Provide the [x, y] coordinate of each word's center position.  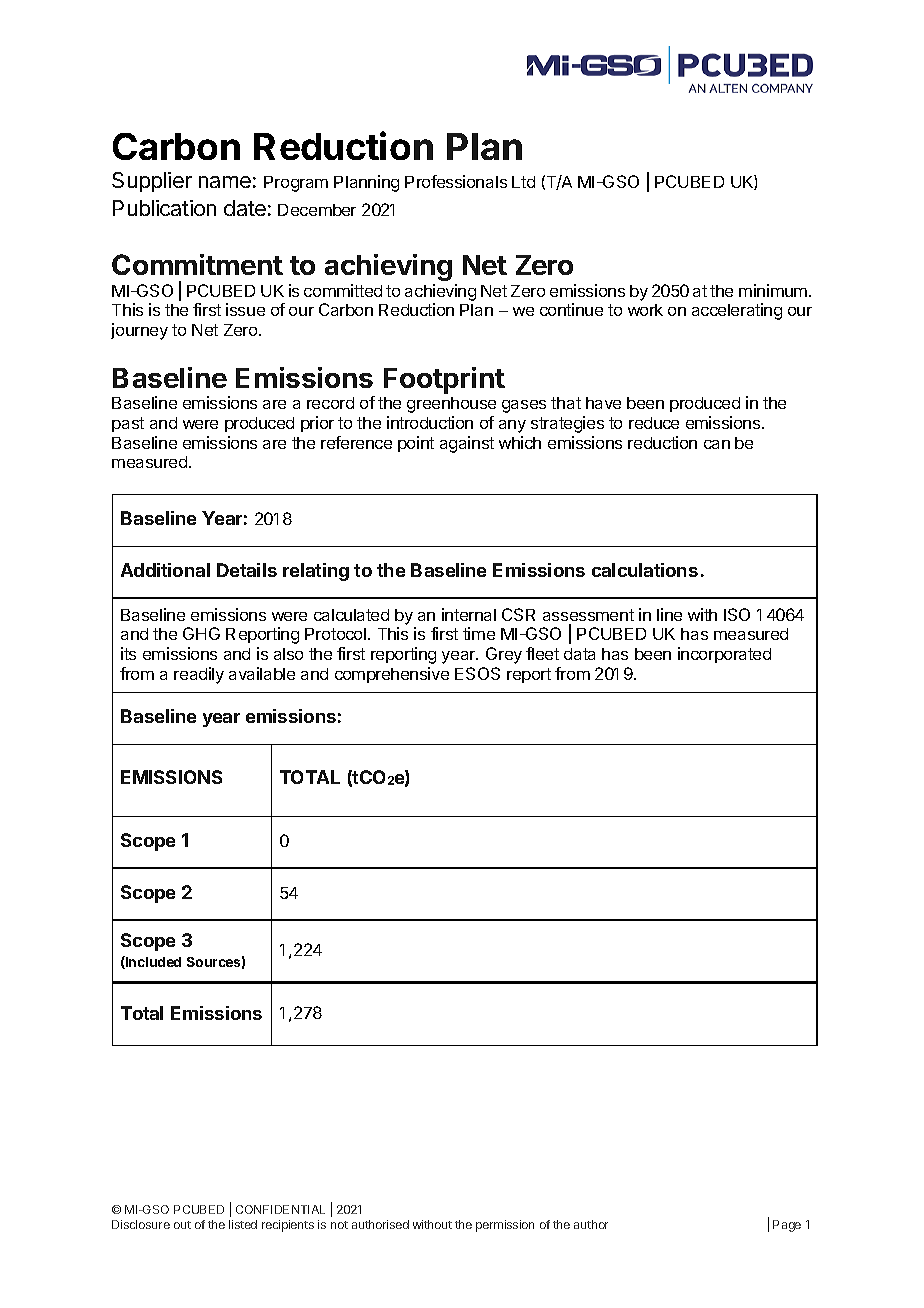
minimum [773, 290]
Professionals [456, 181]
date [245, 208]
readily [199, 675]
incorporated [724, 655]
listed [243, 1224]
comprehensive [392, 675]
